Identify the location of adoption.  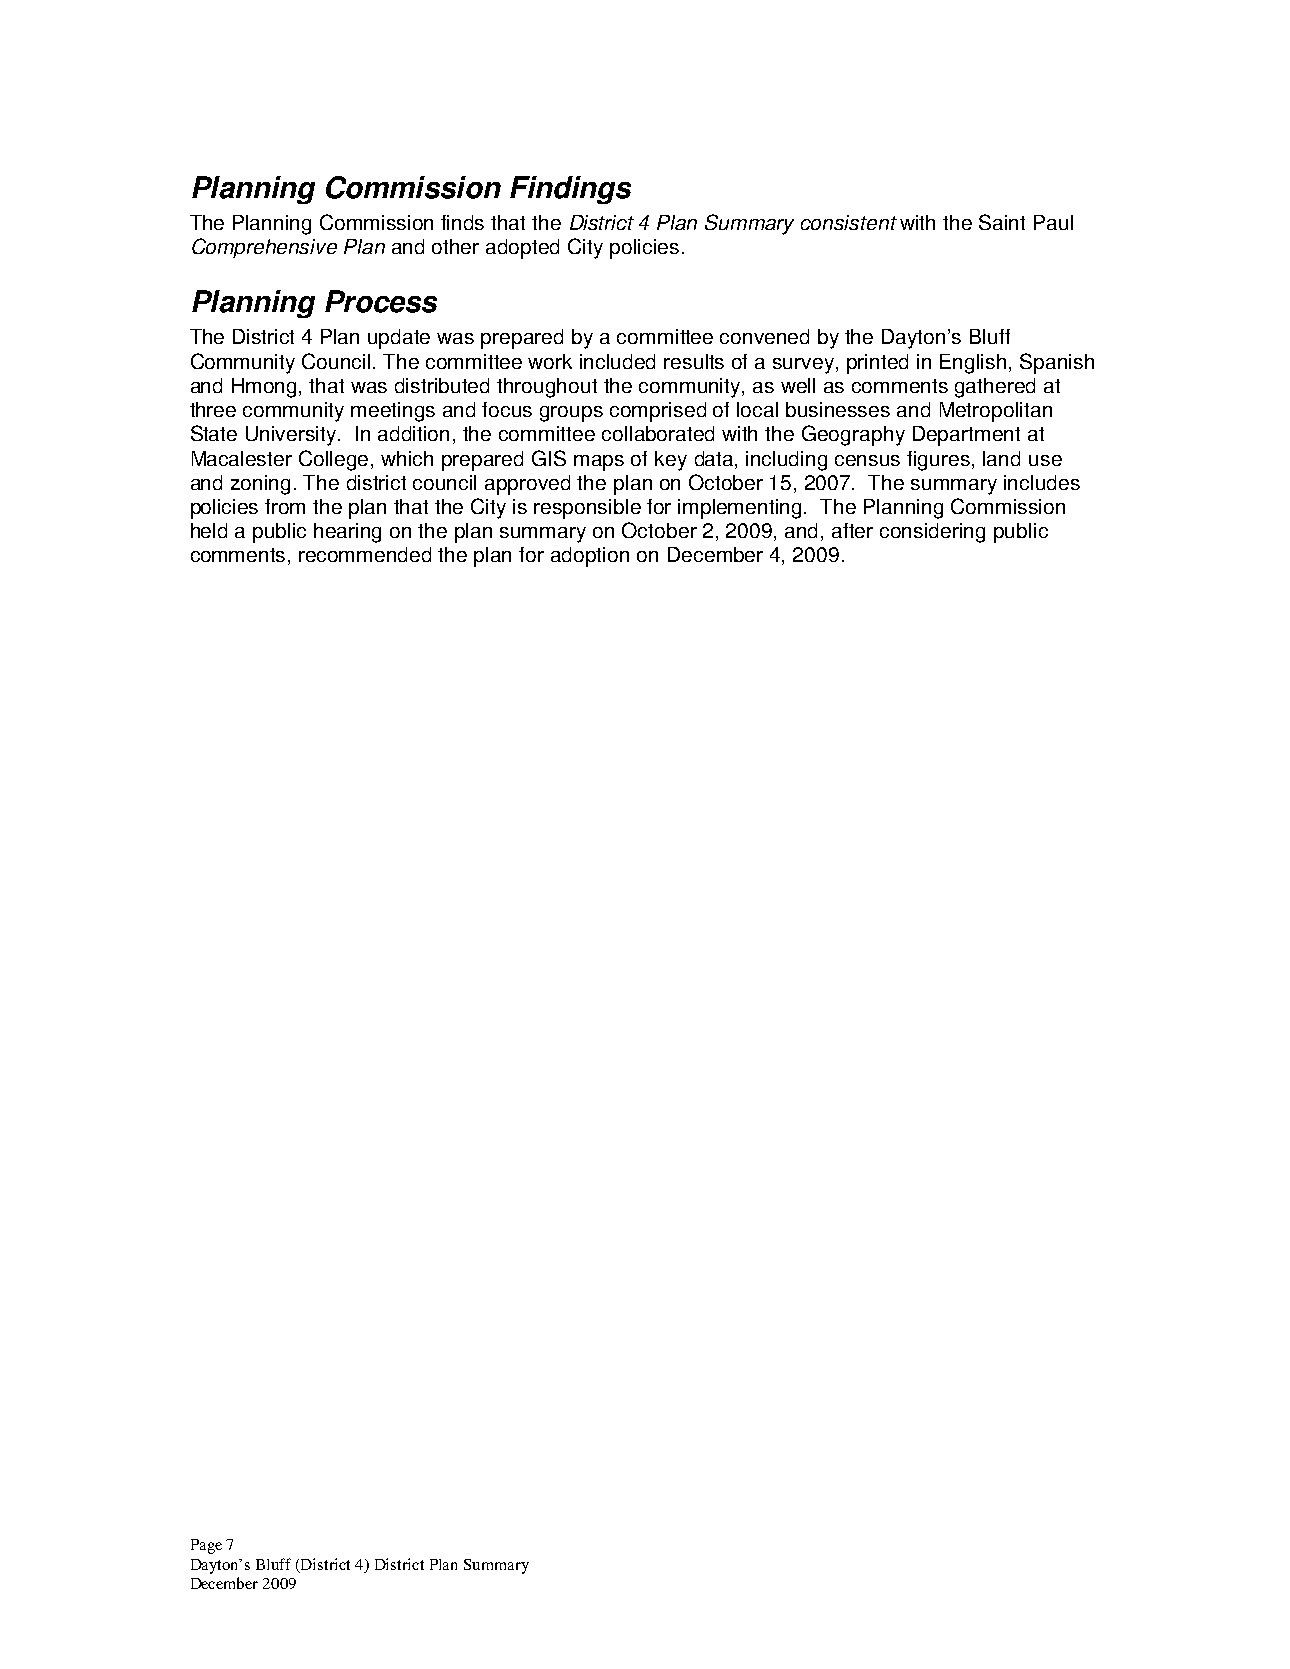
(590, 557).
